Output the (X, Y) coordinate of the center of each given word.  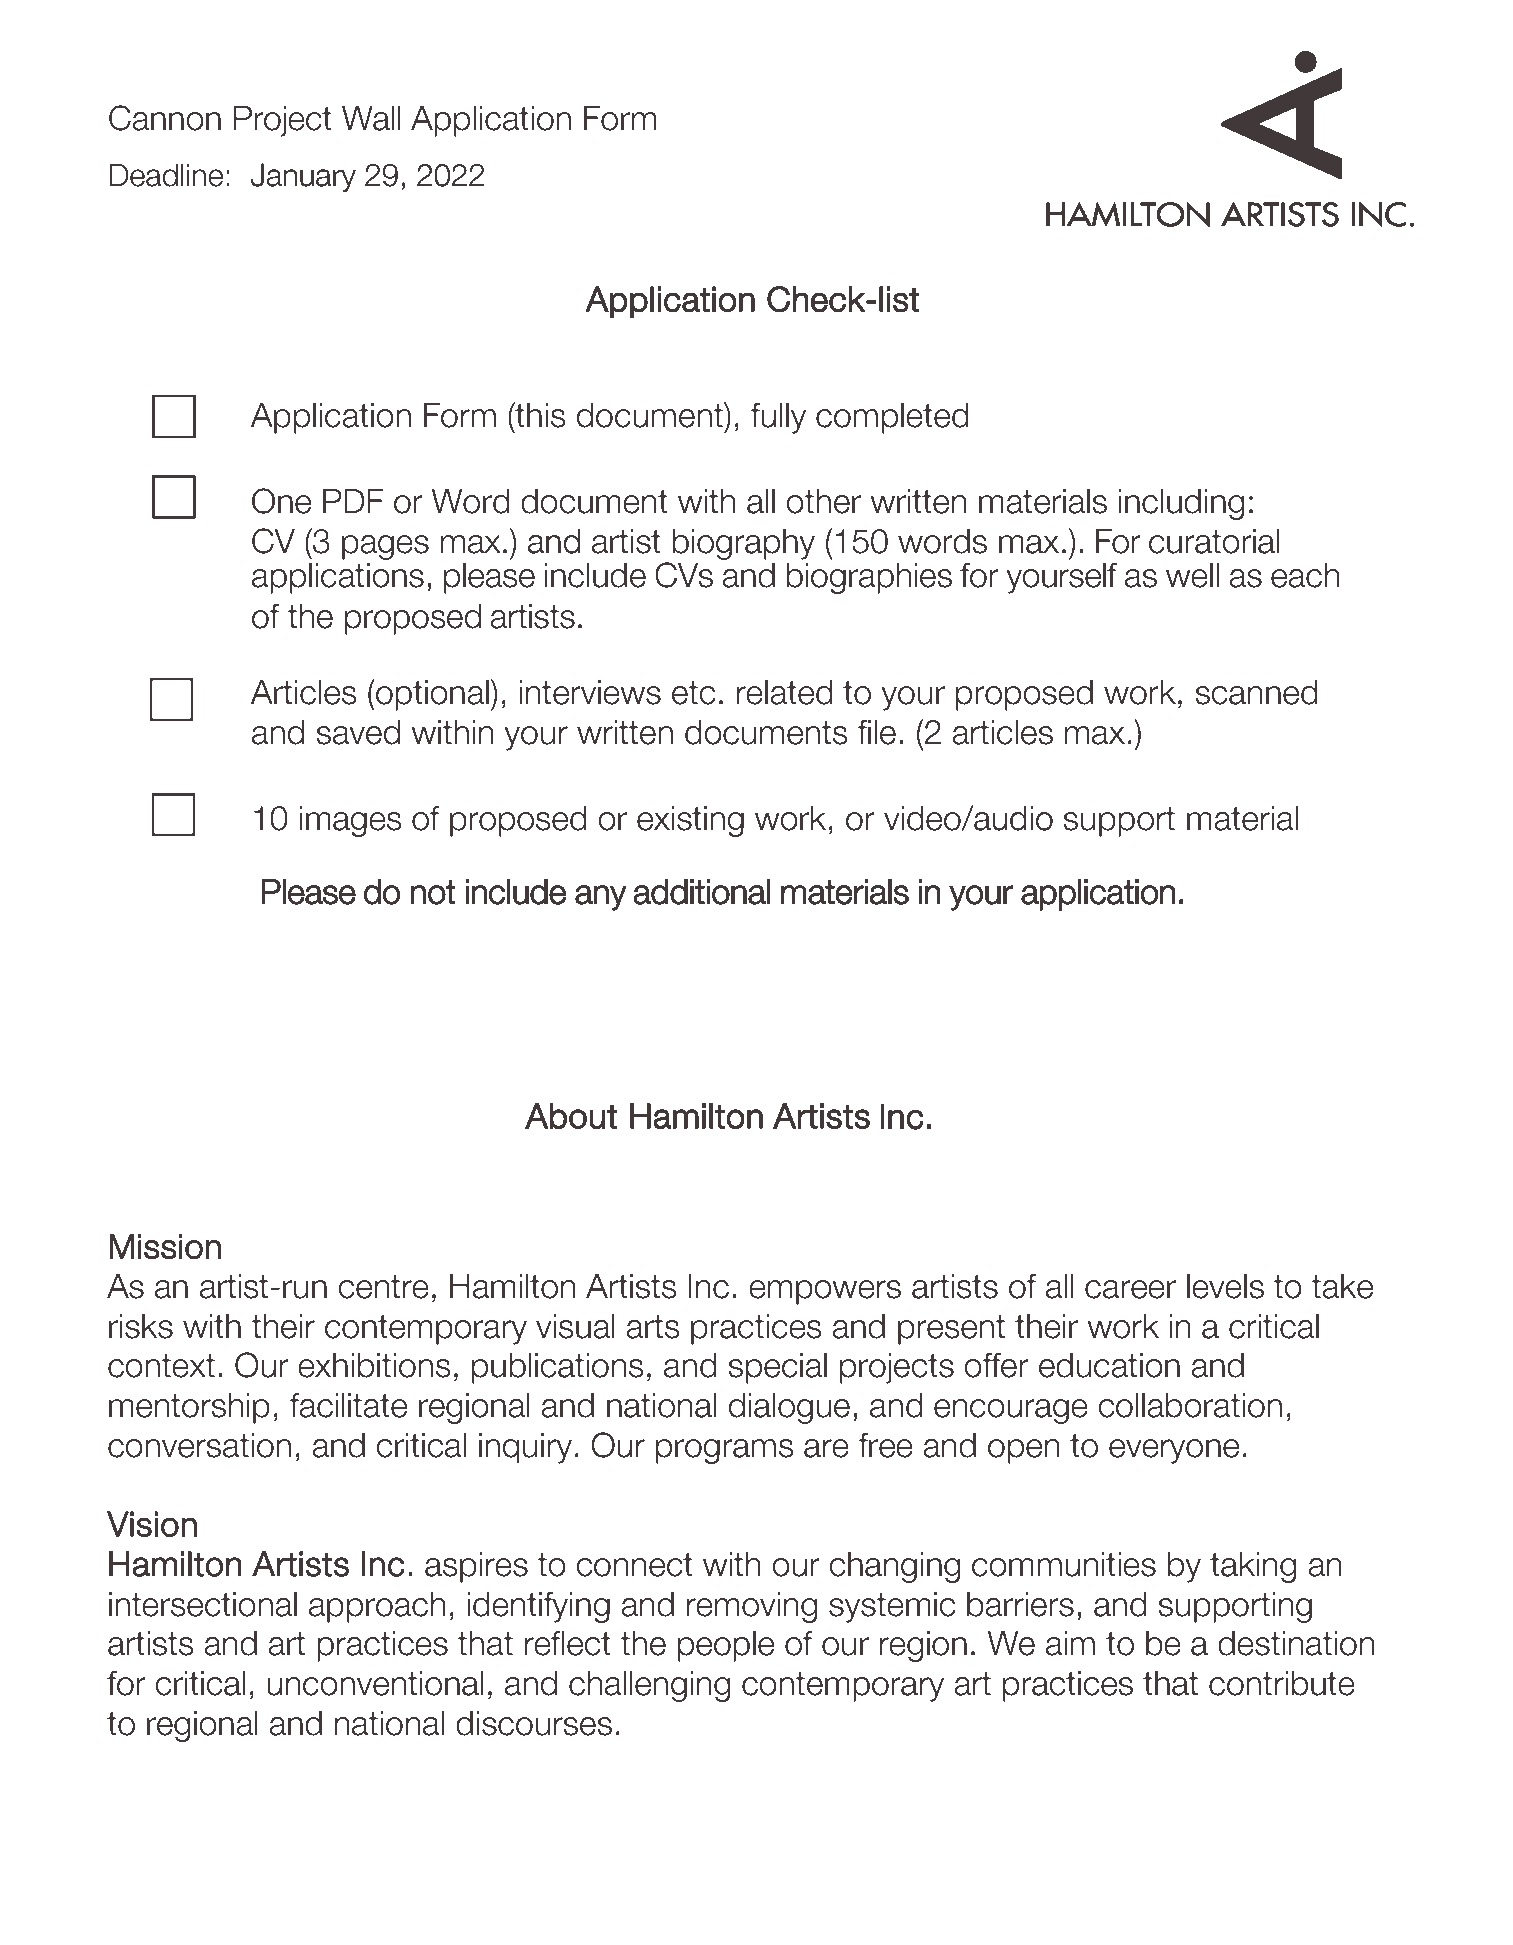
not (433, 892)
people (726, 1646)
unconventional (375, 1683)
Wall (371, 118)
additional (701, 892)
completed (892, 418)
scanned (1256, 692)
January (303, 177)
